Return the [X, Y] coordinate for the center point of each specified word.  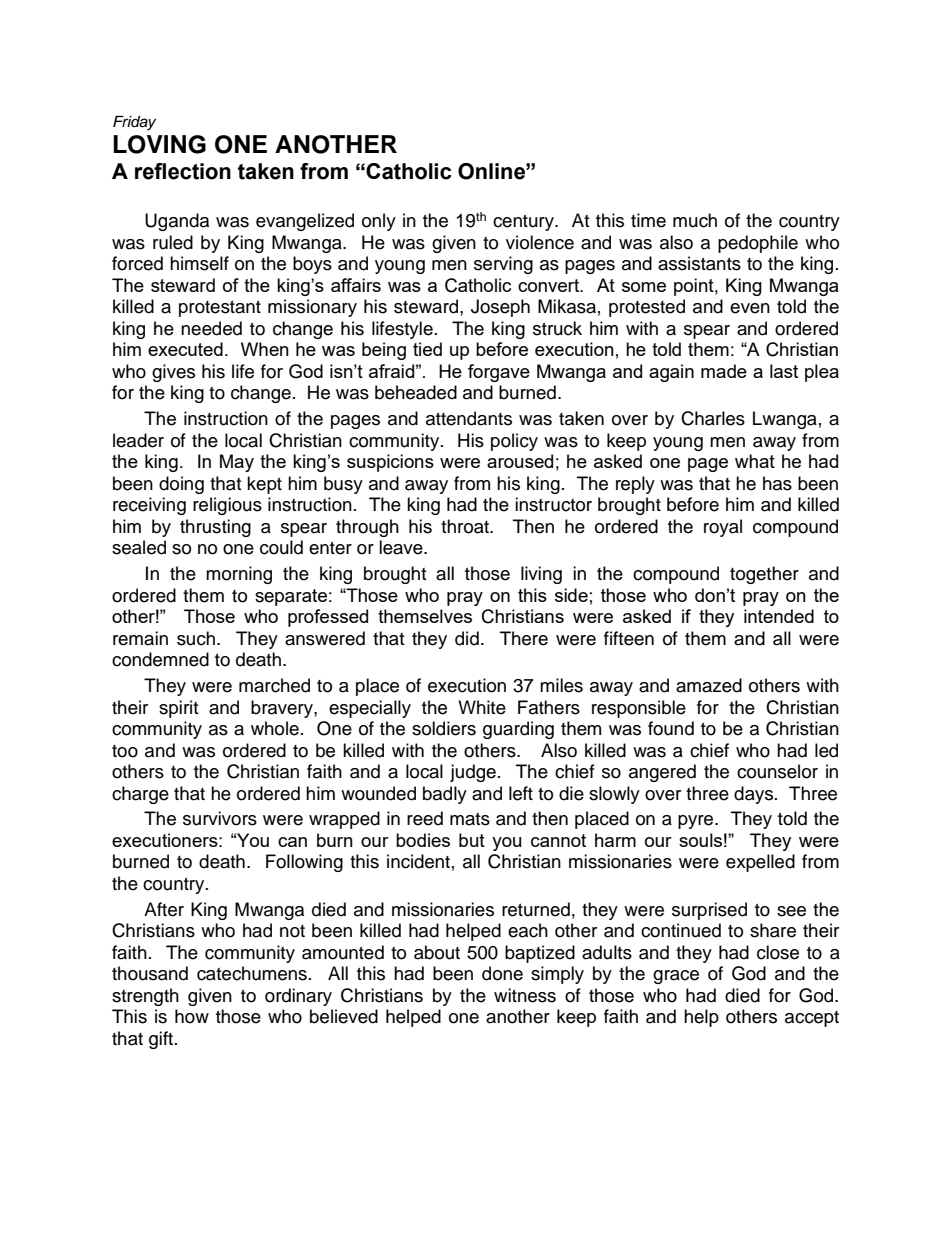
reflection [183, 171]
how [192, 1016]
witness [525, 995]
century [524, 223]
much [695, 220]
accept [812, 1019]
